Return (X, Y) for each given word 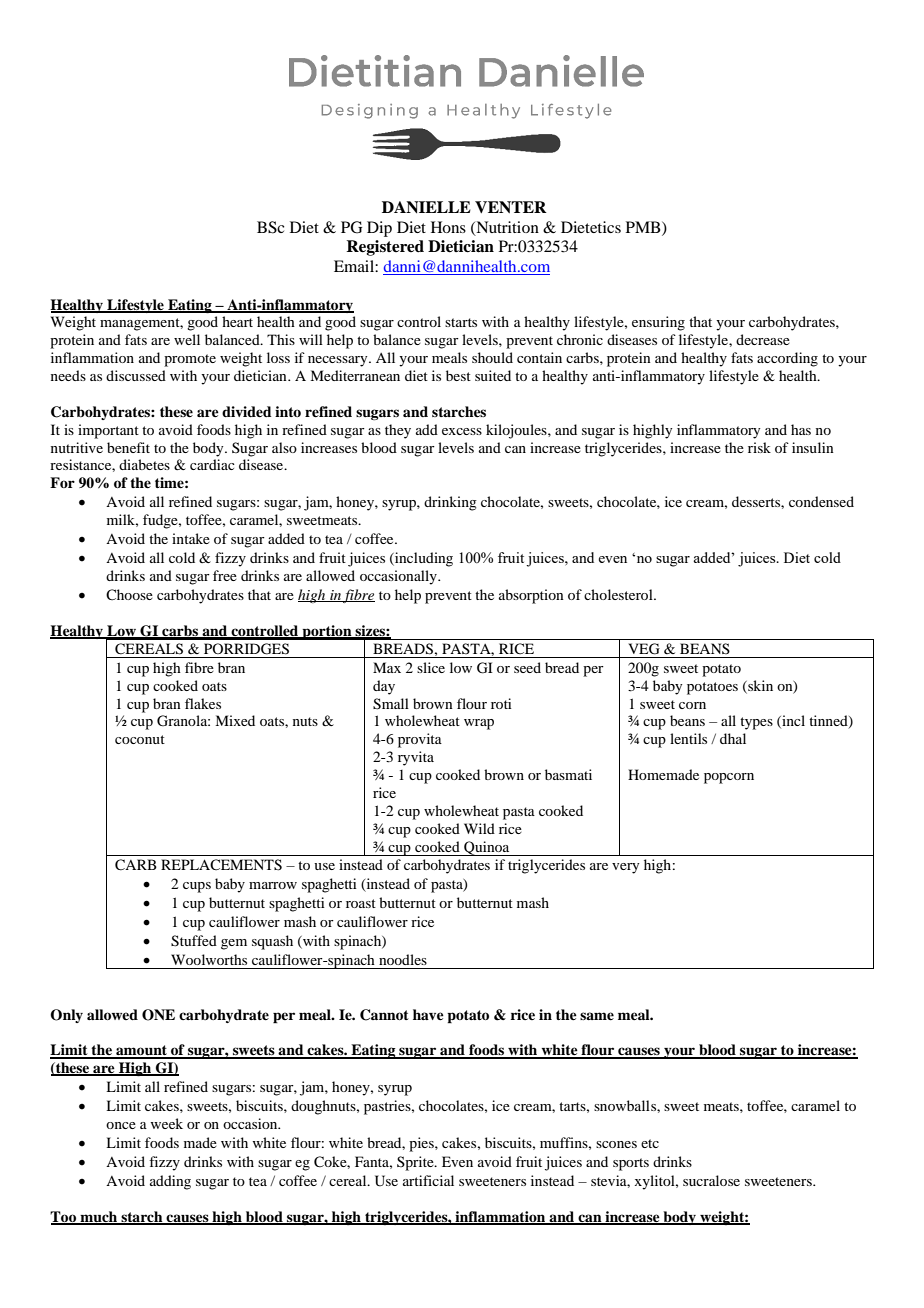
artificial (428, 1180)
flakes (203, 703)
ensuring (658, 323)
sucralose (711, 1180)
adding (170, 1182)
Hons (448, 227)
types (756, 723)
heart (237, 321)
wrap (479, 724)
